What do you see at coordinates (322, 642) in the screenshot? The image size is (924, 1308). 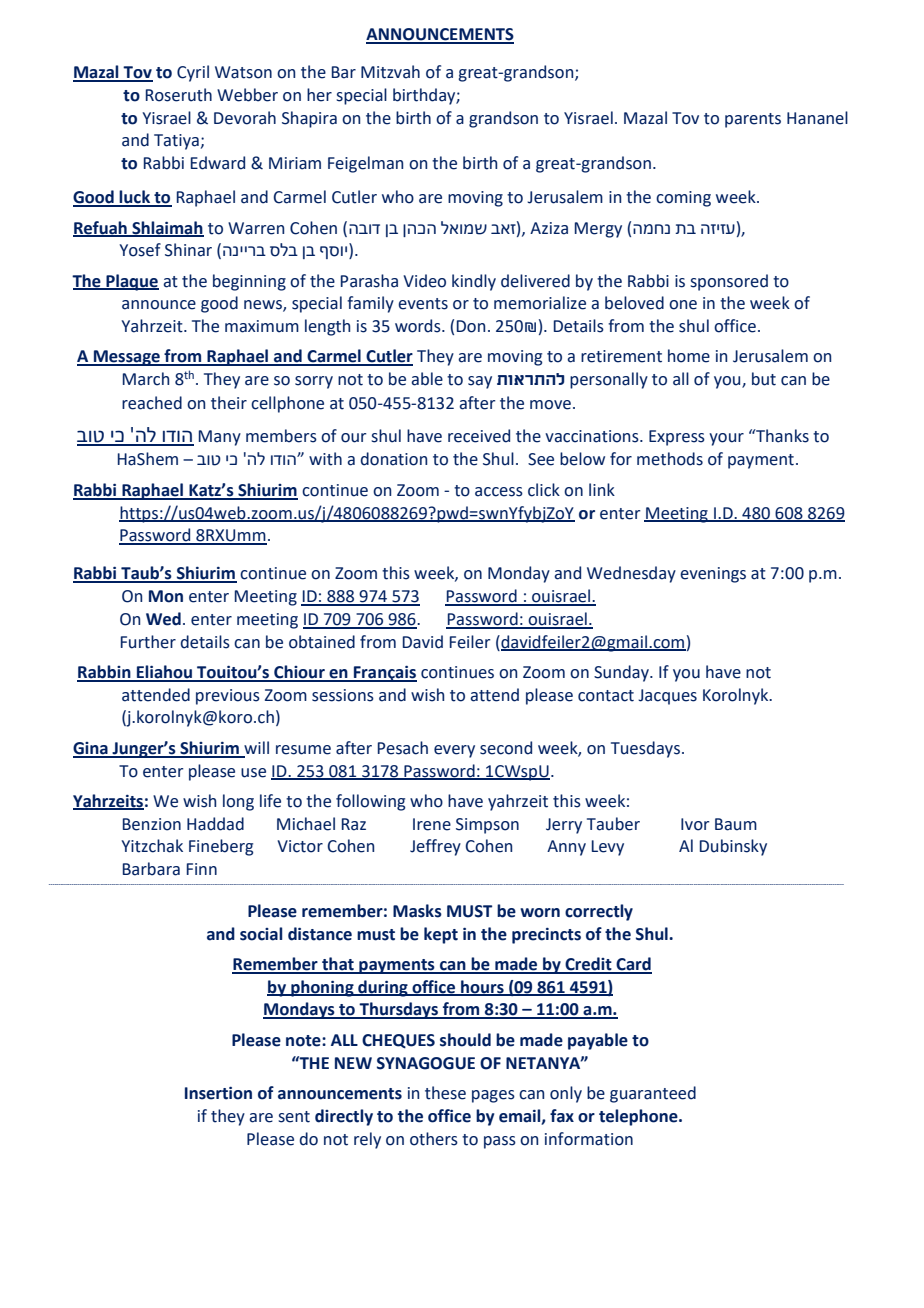 I see `obtained` at bounding box center [322, 642].
